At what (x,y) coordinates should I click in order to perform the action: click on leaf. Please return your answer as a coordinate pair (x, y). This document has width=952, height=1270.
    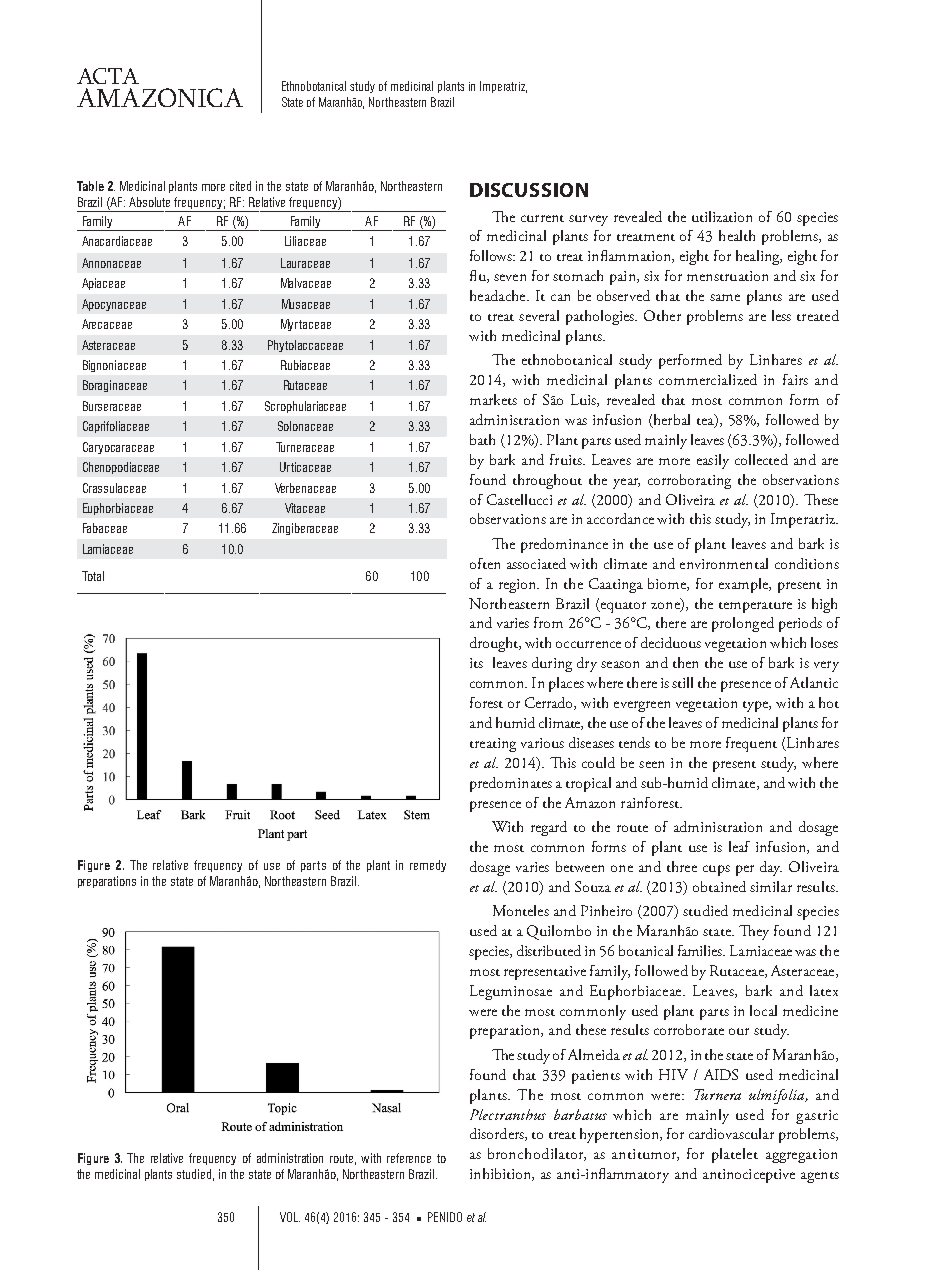
    Looking at the image, I should click on (739, 846).
